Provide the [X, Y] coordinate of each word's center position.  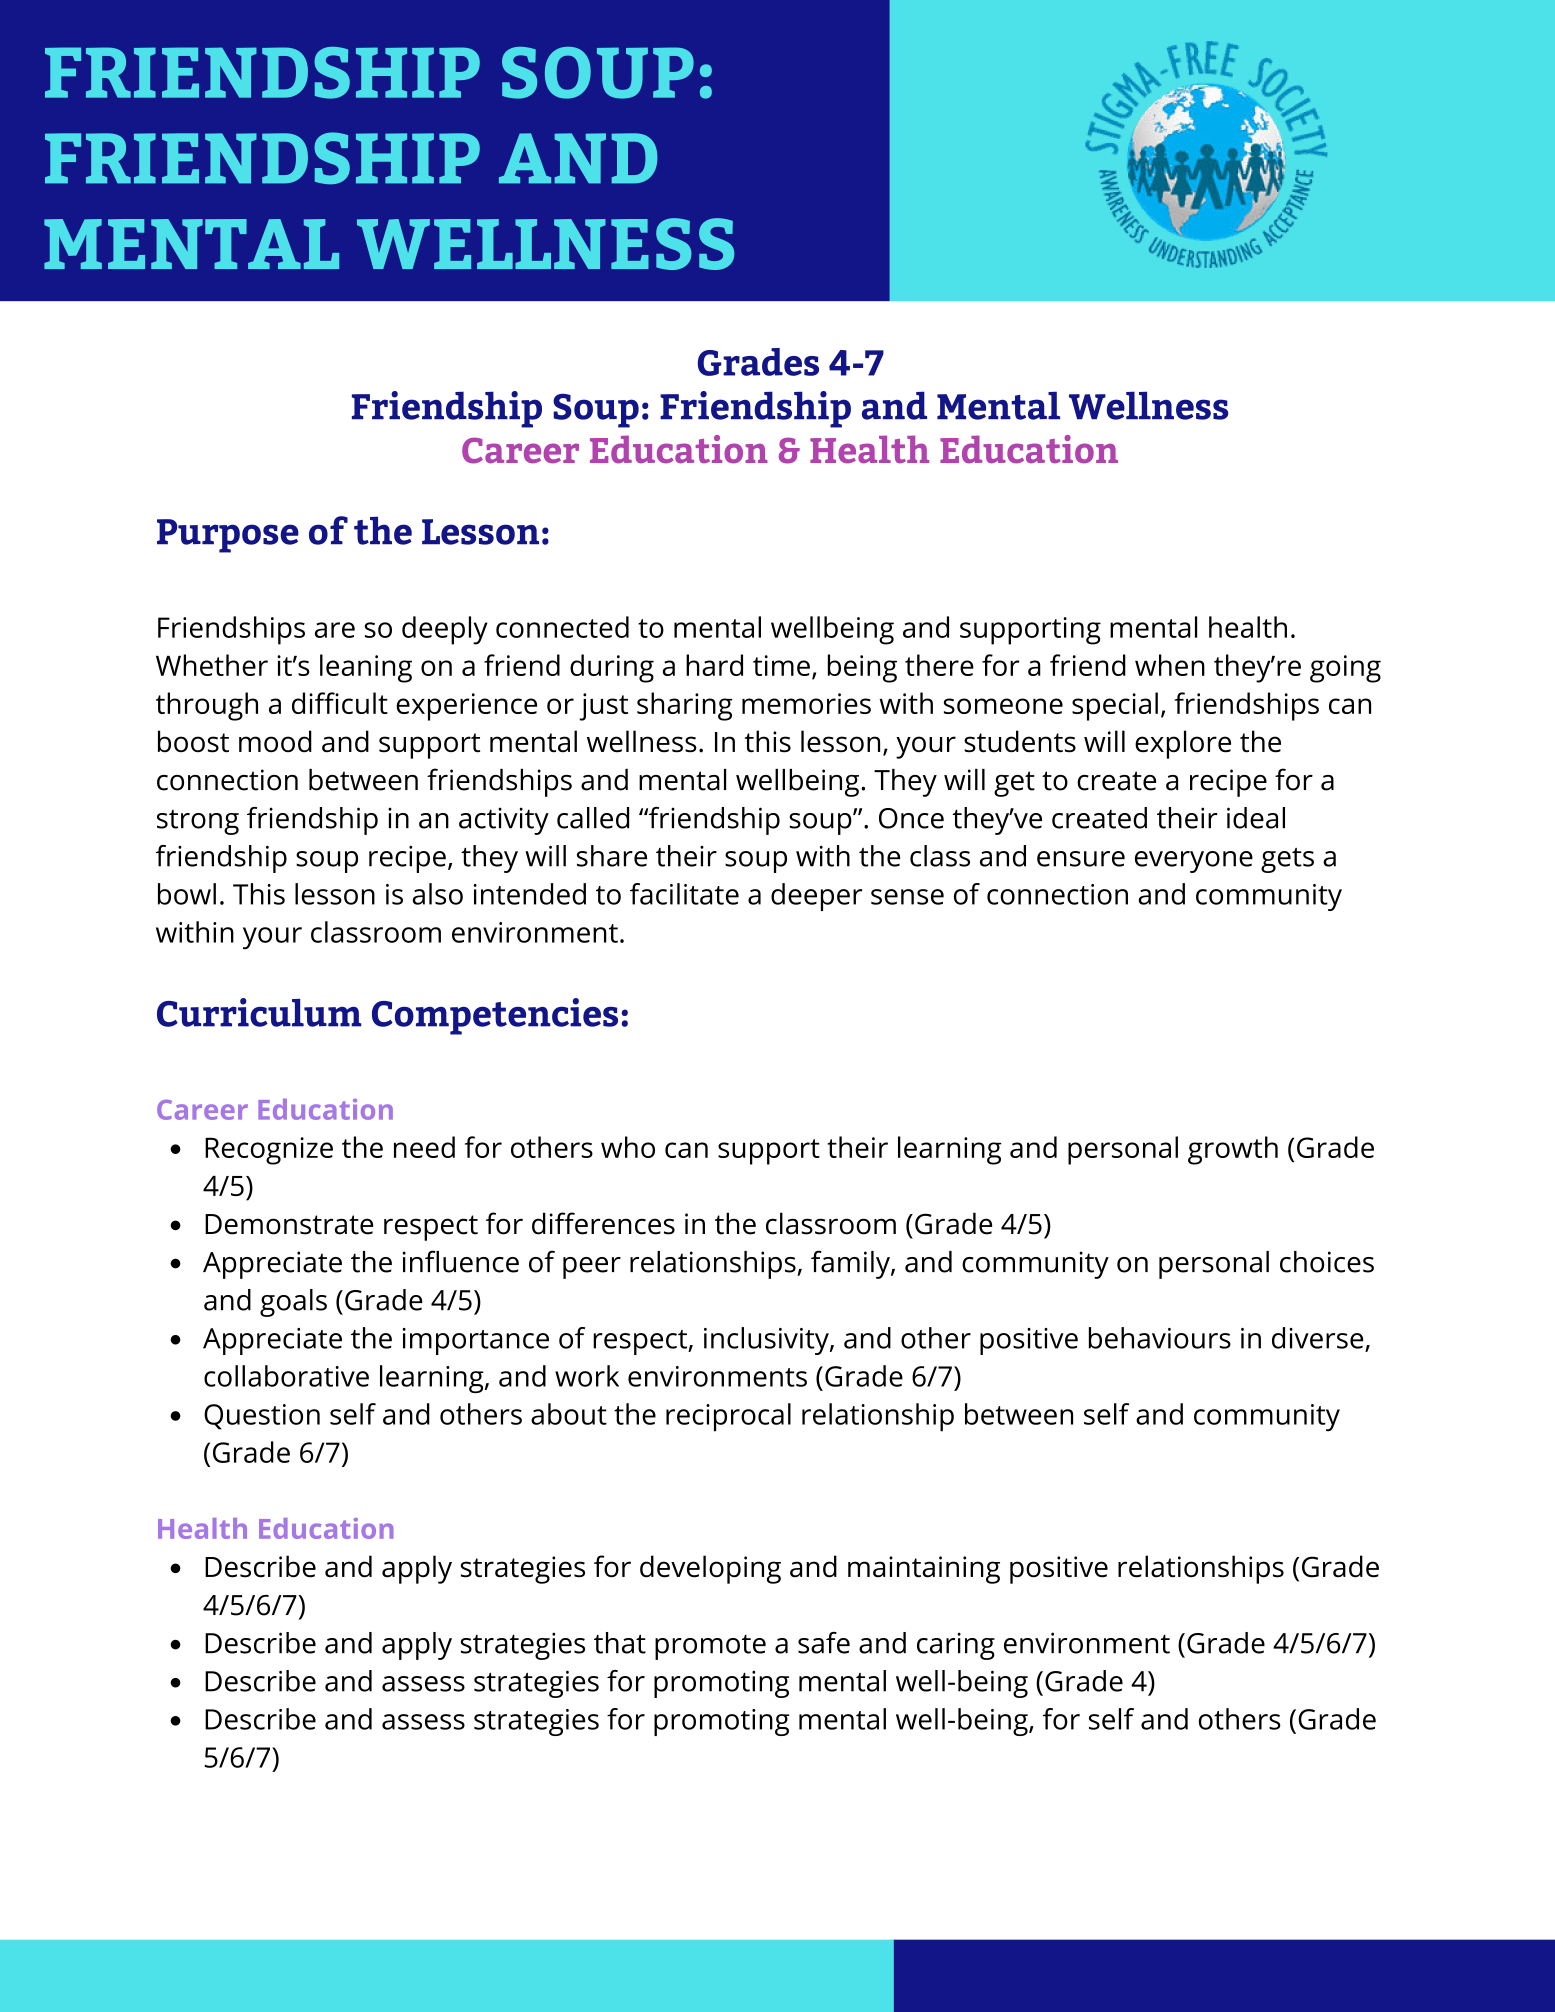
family [851, 1264]
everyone [1194, 862]
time [781, 665]
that [620, 1643]
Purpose [228, 536]
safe [824, 1643]
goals [293, 1303]
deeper [816, 897]
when [1170, 665]
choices [1327, 1262]
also [437, 894]
